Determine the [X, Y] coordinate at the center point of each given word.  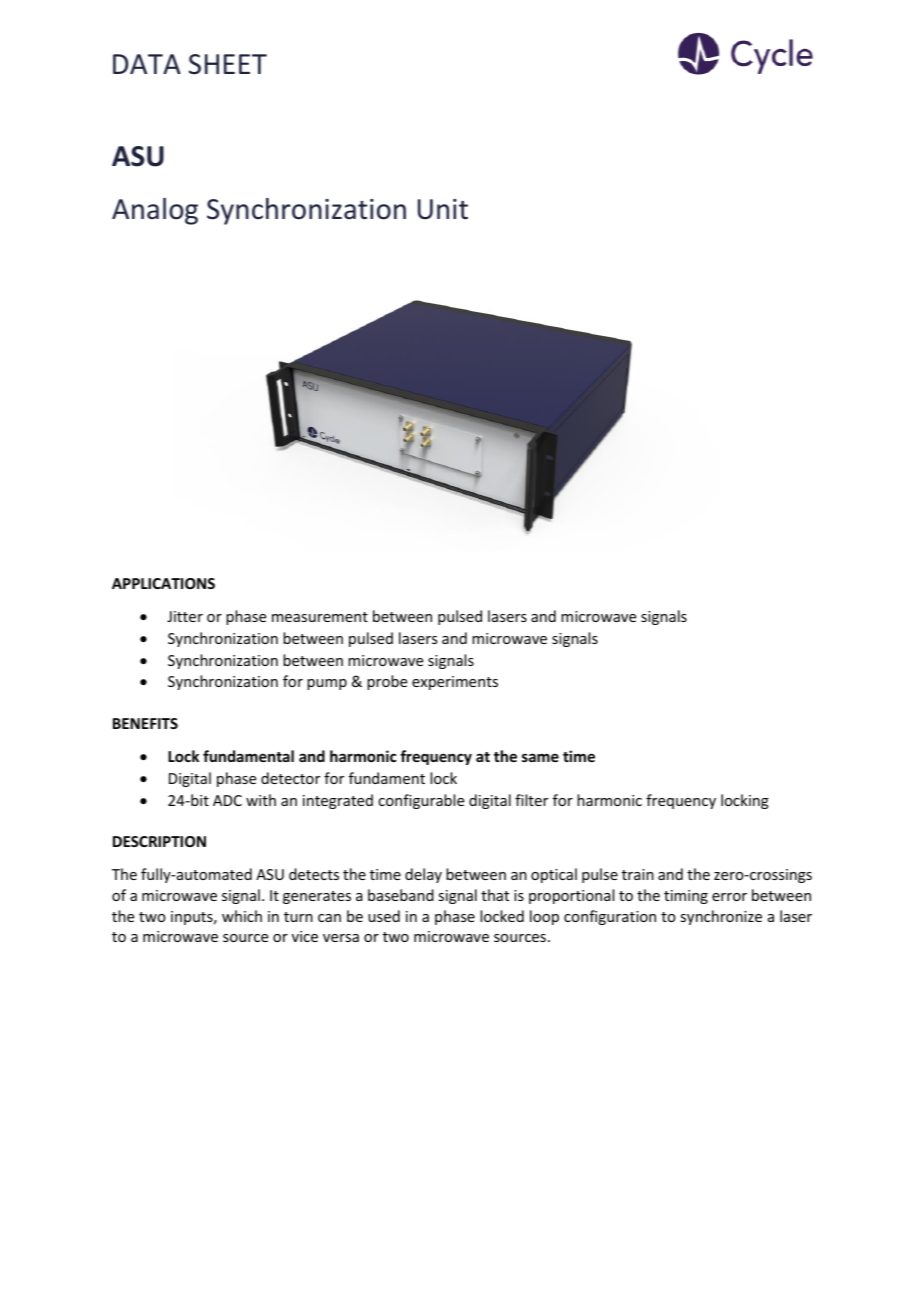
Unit [443, 209]
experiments [455, 683]
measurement [320, 617]
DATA [147, 64]
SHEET [228, 64]
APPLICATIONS [163, 583]
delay [423, 875]
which [242, 916]
